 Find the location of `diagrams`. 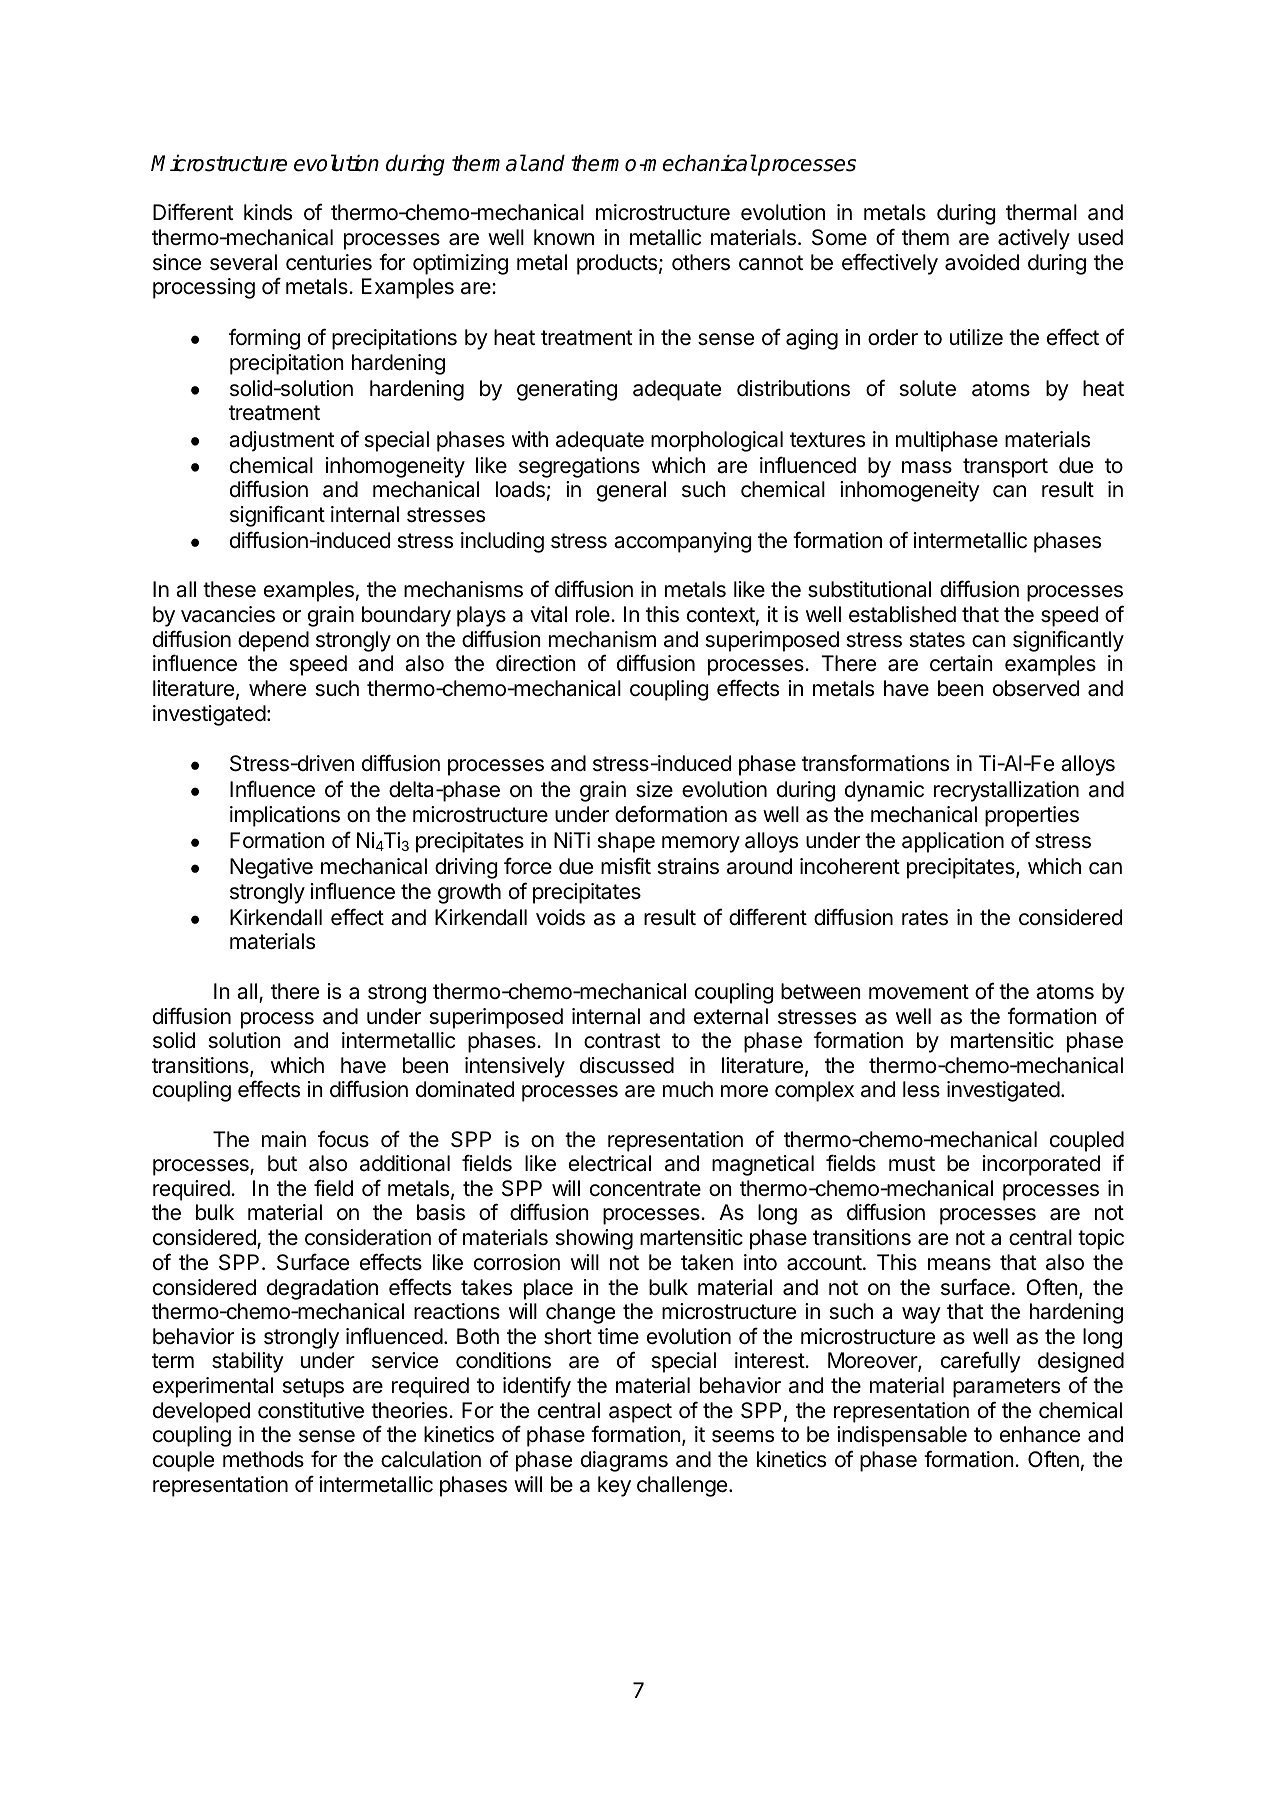

diagrams is located at coordinates (624, 1461).
